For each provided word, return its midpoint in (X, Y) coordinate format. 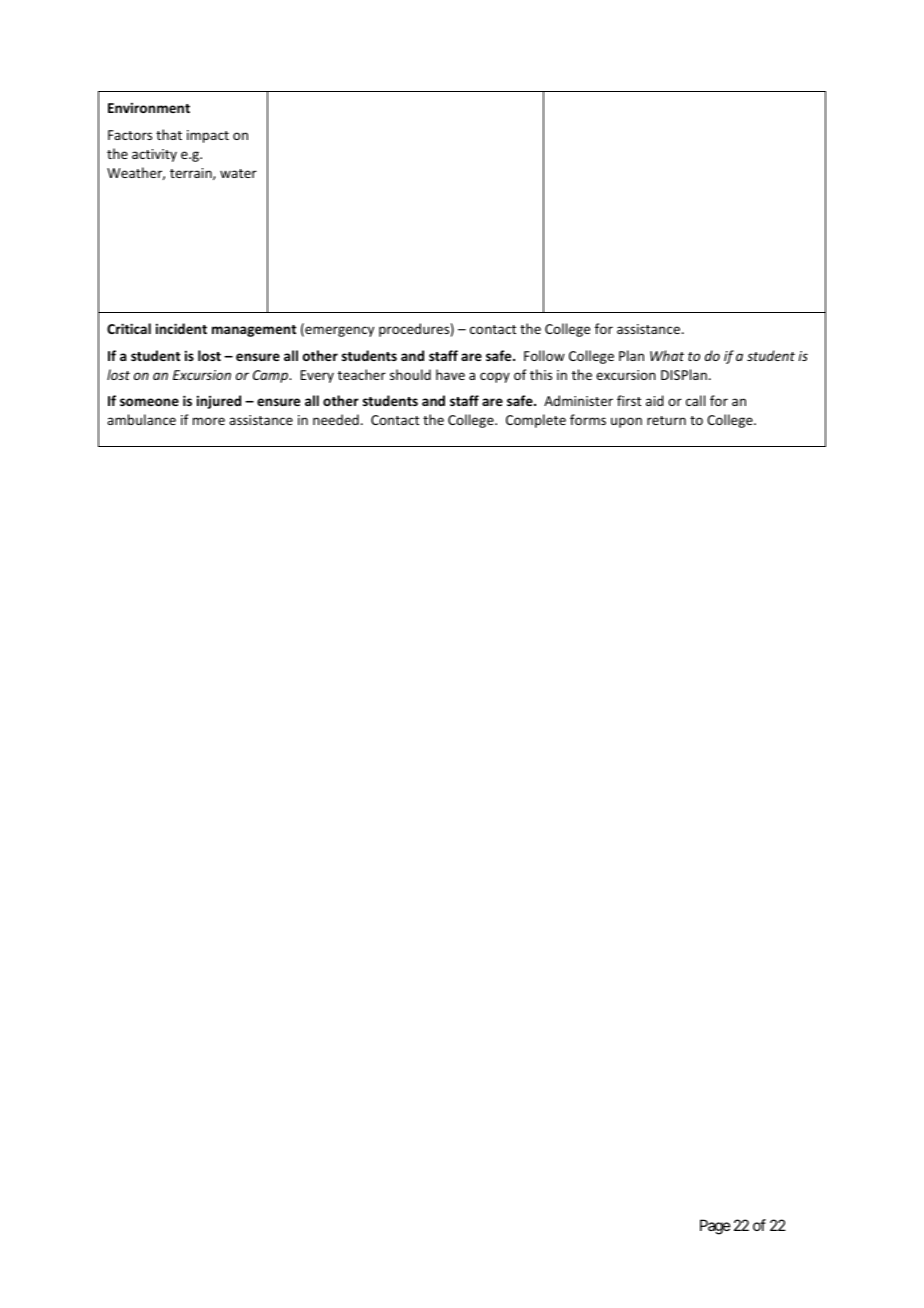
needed (336, 419)
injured (219, 402)
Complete (536, 421)
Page (715, 1227)
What (667, 355)
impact (208, 136)
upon (626, 422)
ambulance (141, 419)
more (209, 421)
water (238, 173)
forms (588, 419)
